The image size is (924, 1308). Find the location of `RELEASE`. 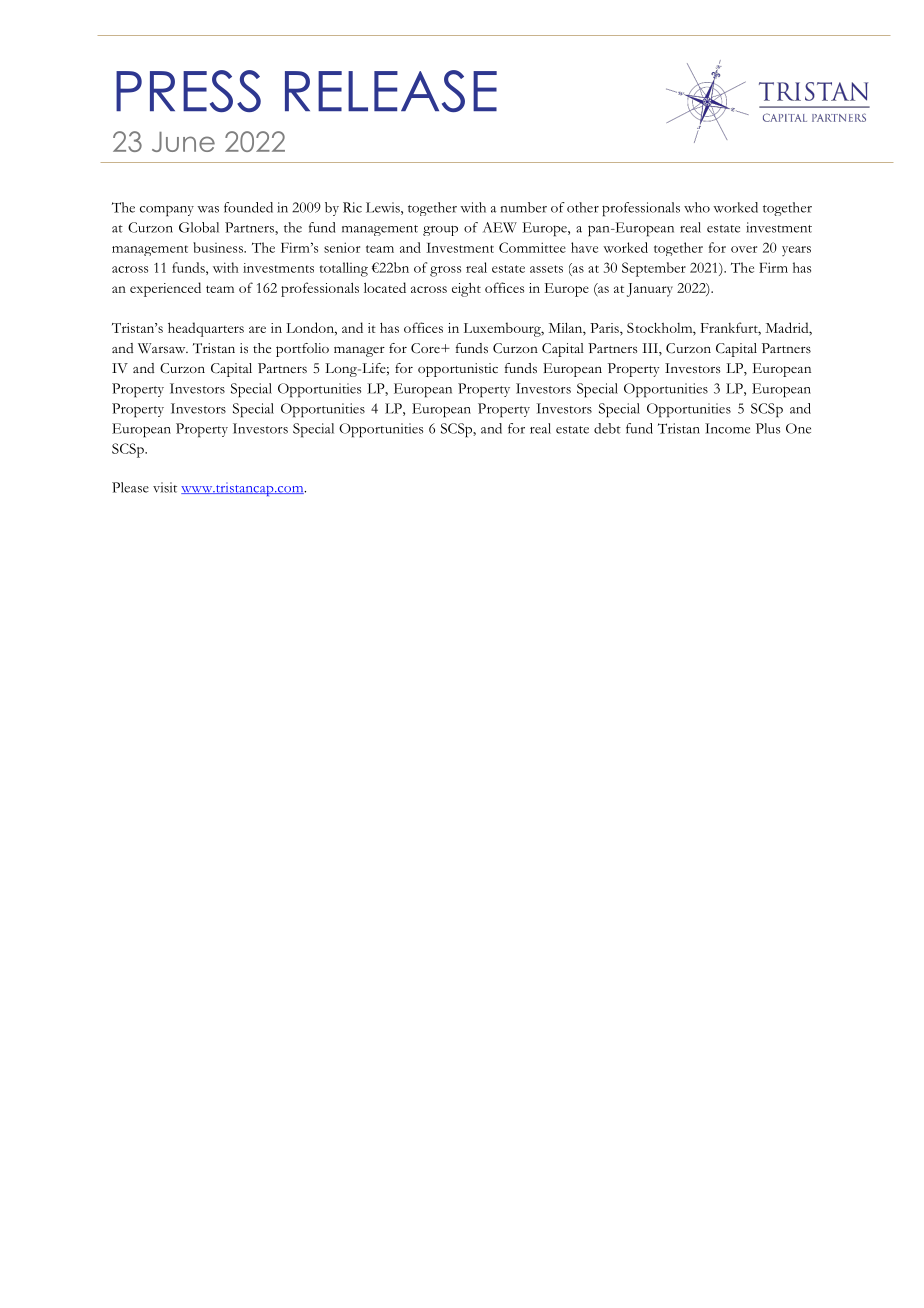

RELEASE is located at coordinates (391, 91).
